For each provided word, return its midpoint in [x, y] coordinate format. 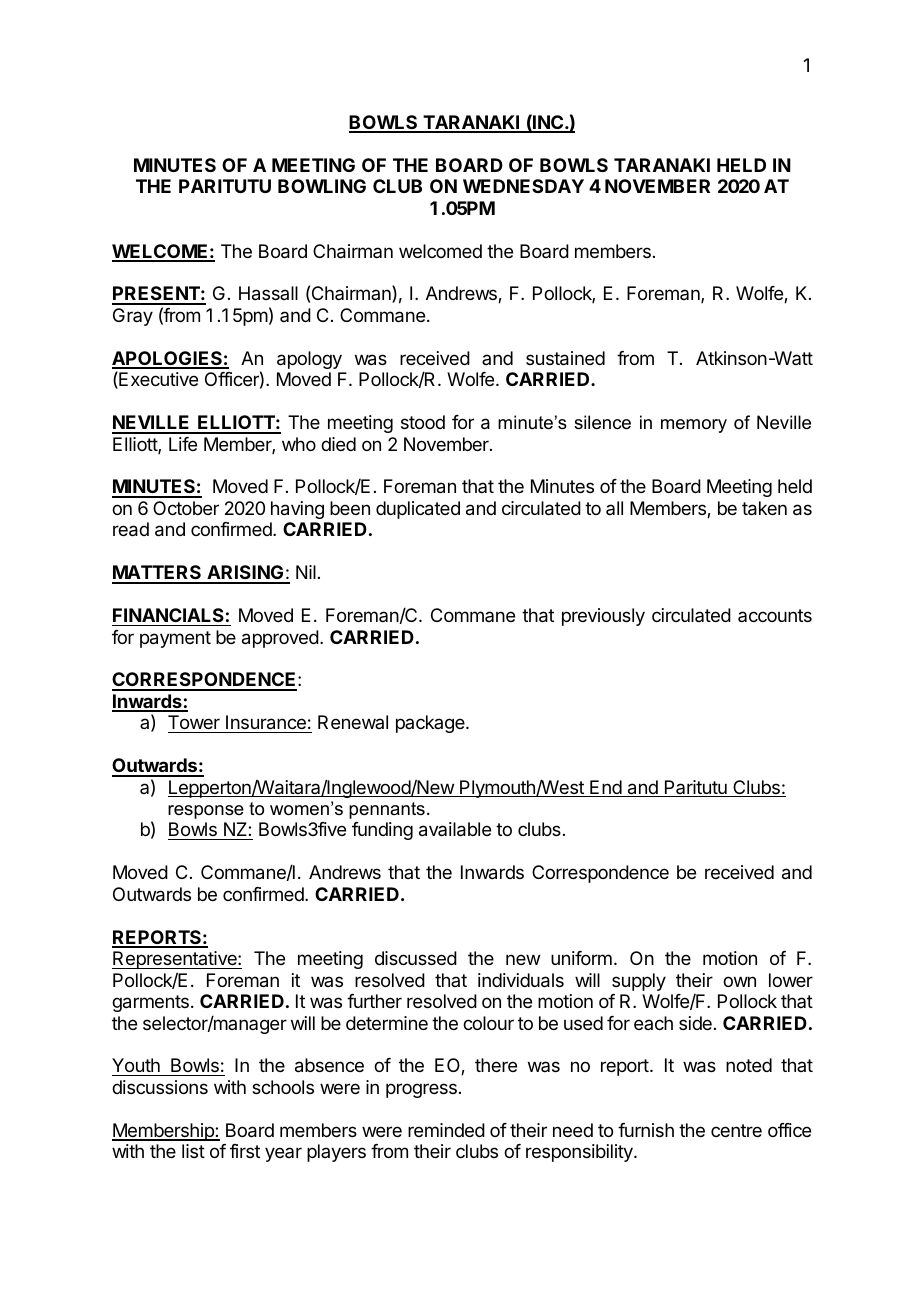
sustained [565, 358]
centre [736, 1130]
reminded [446, 1130]
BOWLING [322, 186]
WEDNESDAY [523, 186]
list [193, 1151]
